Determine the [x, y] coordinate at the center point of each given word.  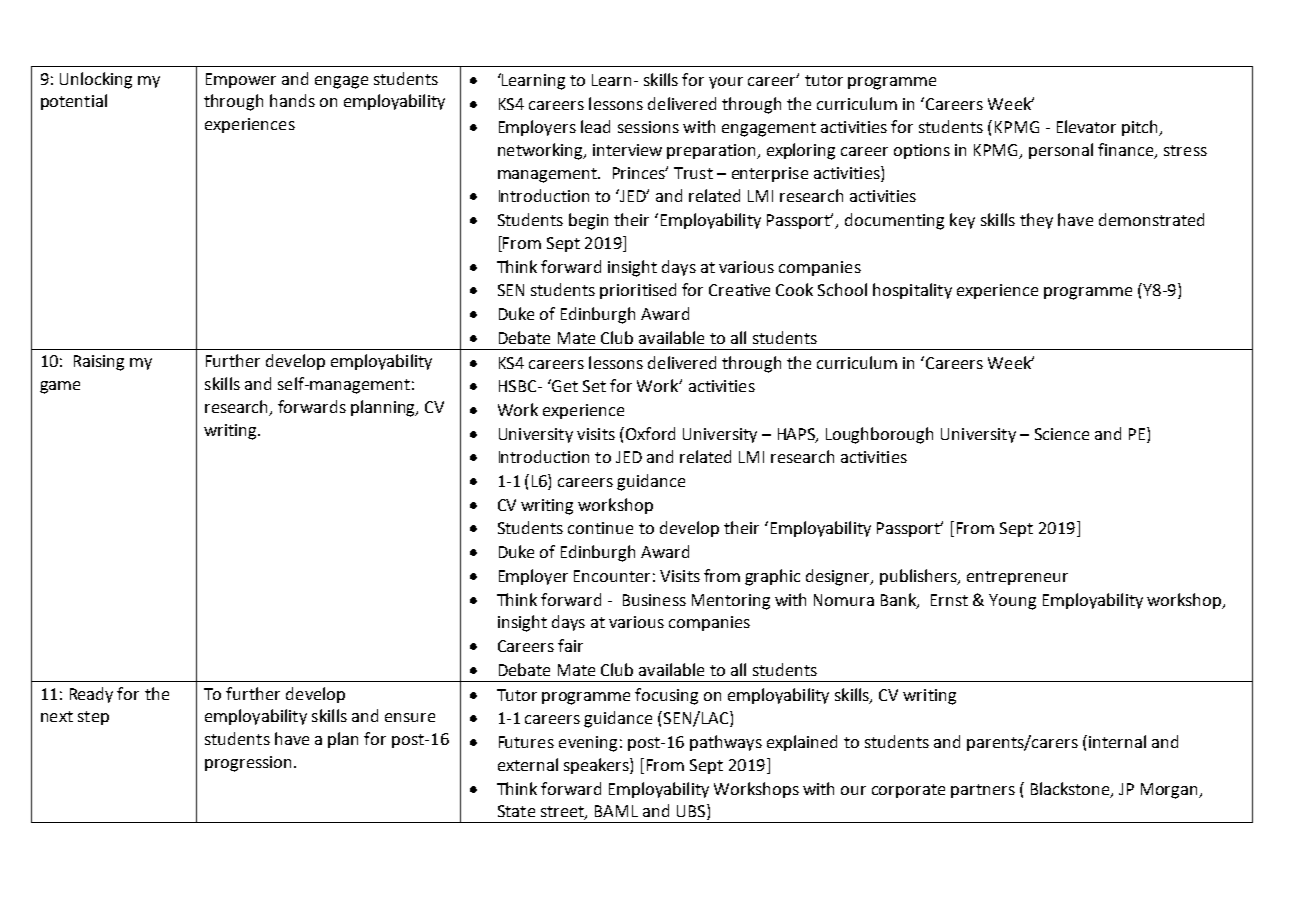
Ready [91, 695]
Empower [241, 80]
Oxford [649, 433]
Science [1062, 434]
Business [654, 600]
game [60, 387]
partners [983, 791]
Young [1012, 602]
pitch [1141, 128]
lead [595, 126]
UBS [692, 812]
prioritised [638, 291]
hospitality [912, 291]
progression [250, 764]
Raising [99, 363]
